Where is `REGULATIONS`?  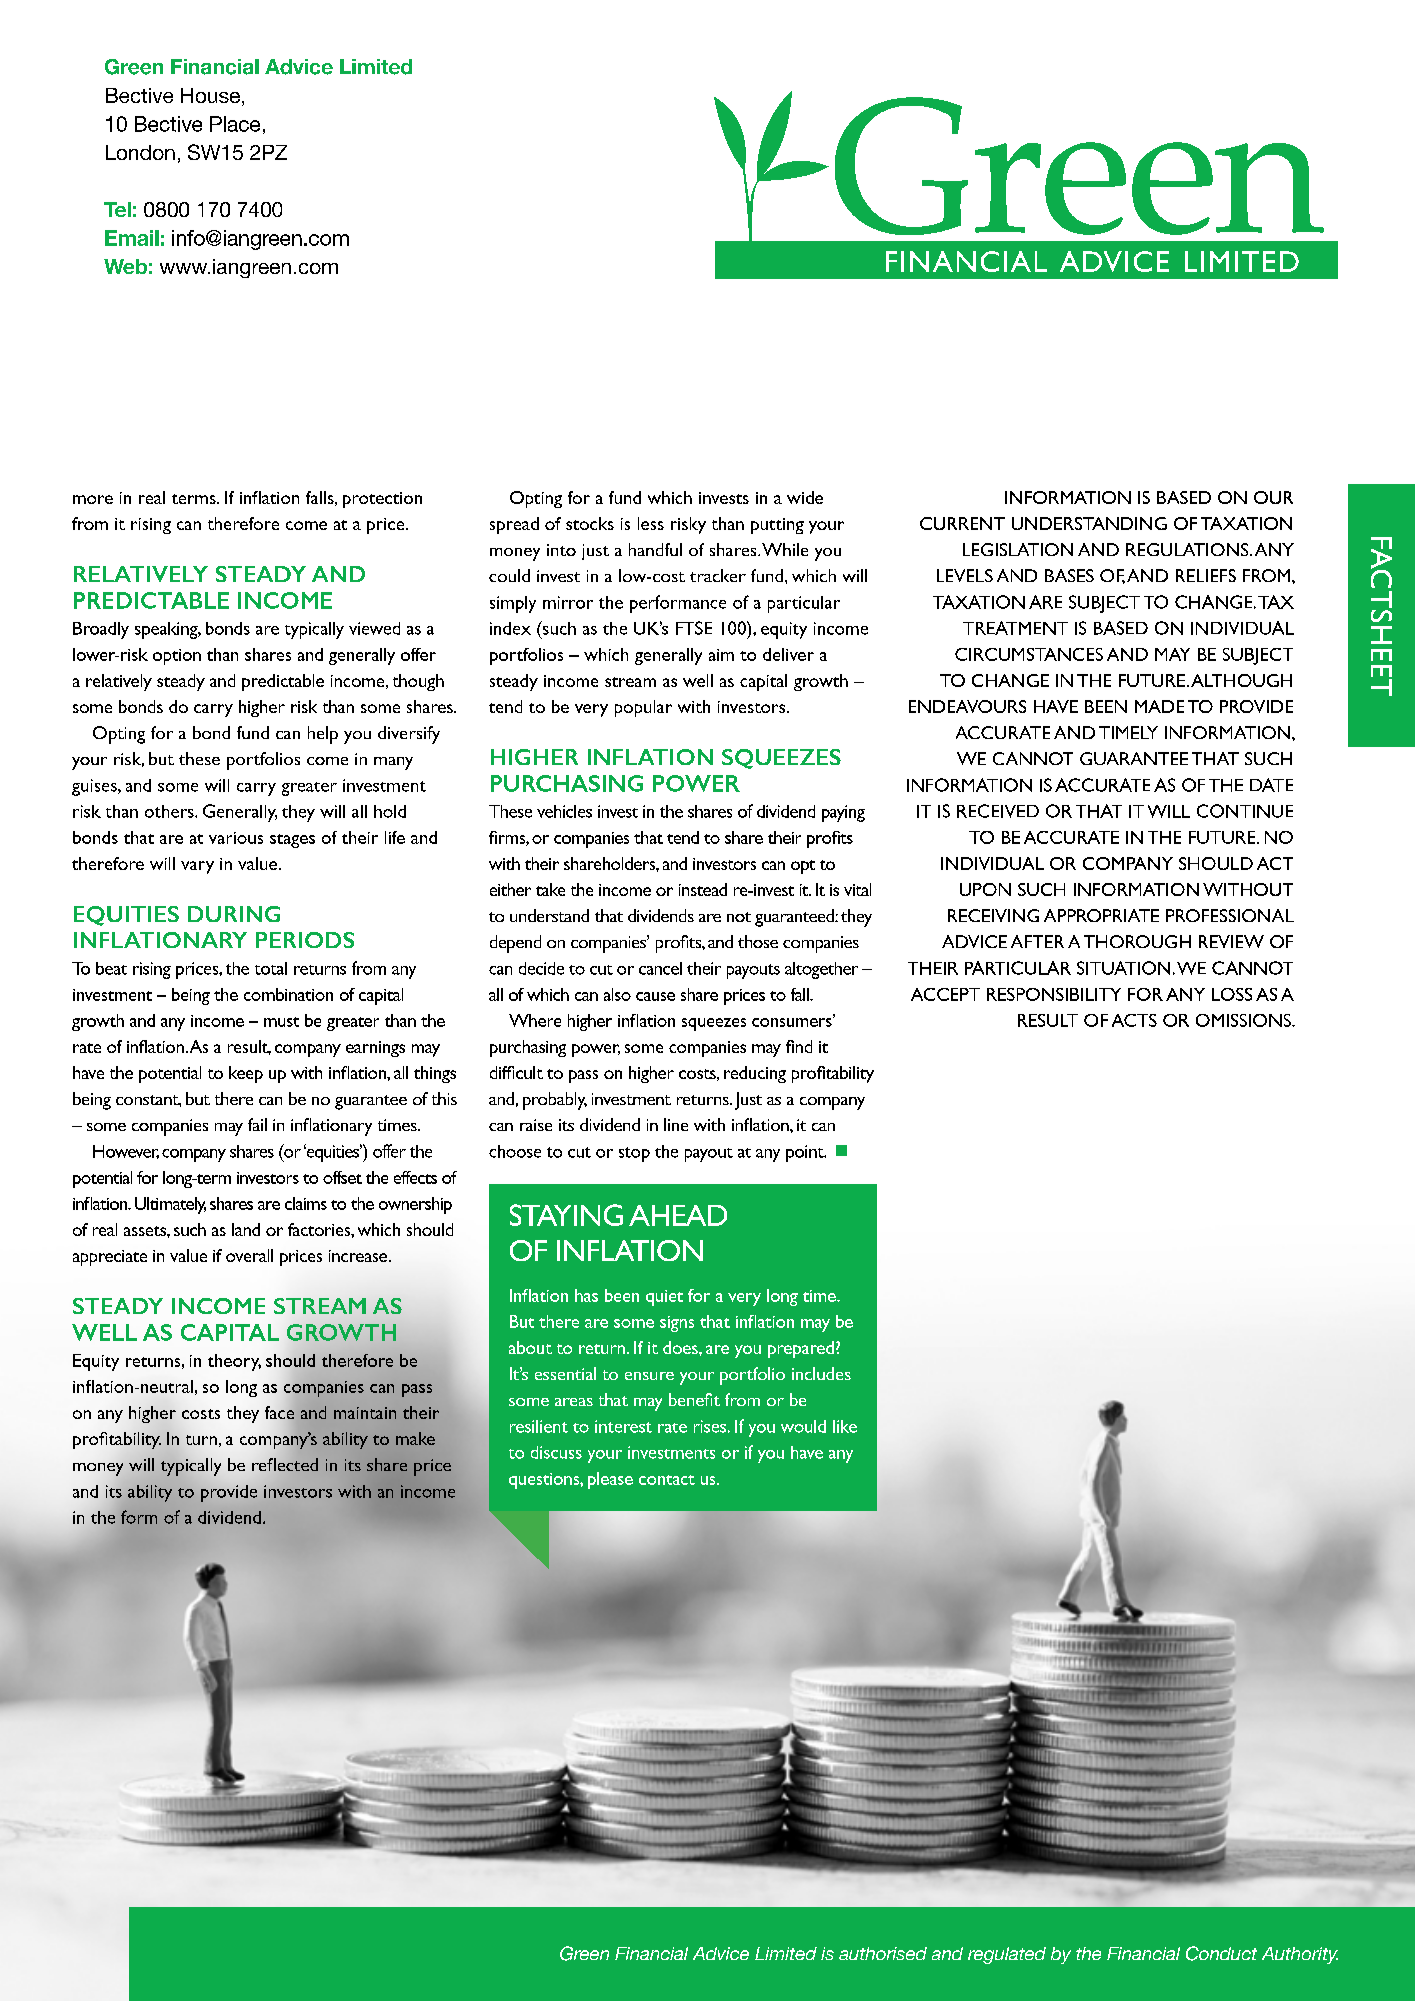
REGULATIONS is located at coordinates (1188, 549).
